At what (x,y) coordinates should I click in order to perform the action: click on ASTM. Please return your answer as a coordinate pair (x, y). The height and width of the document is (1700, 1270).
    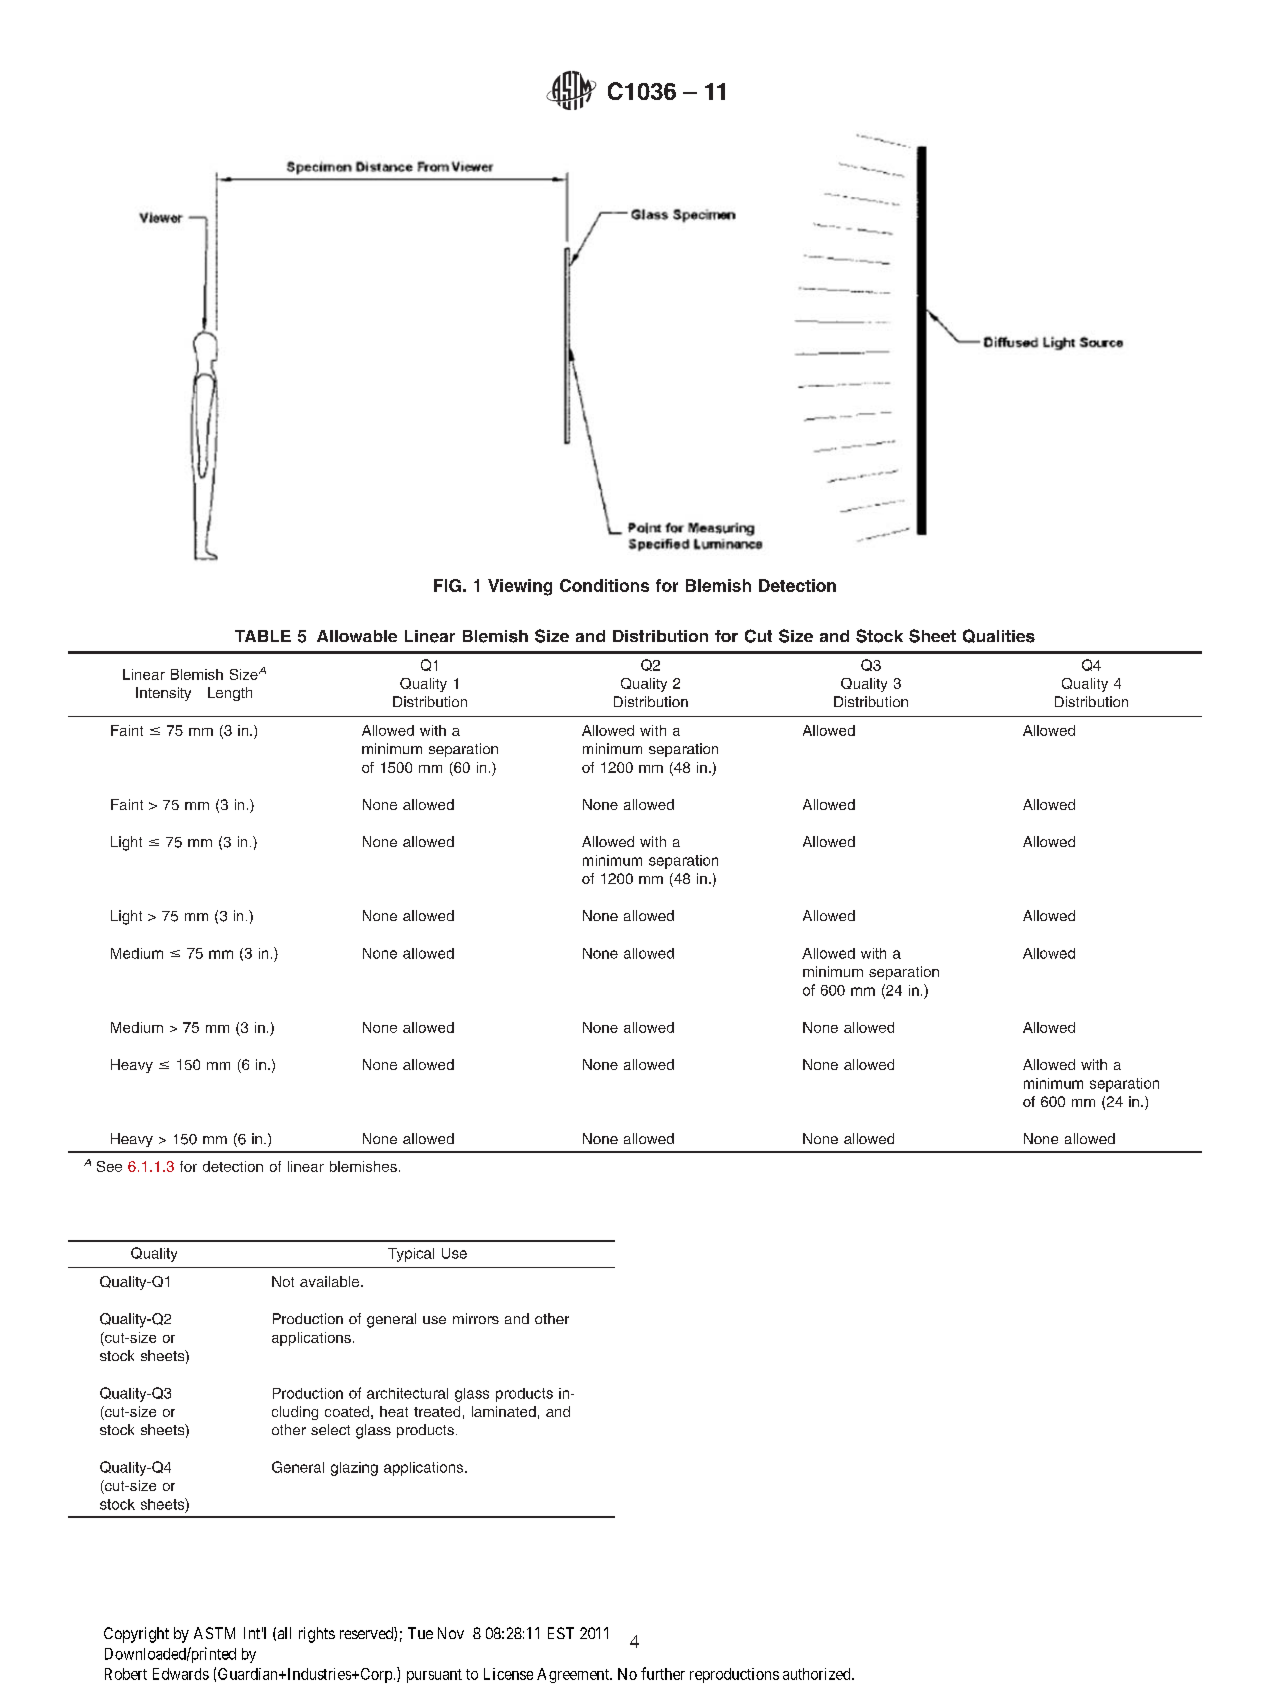
    Looking at the image, I should click on (214, 1633).
